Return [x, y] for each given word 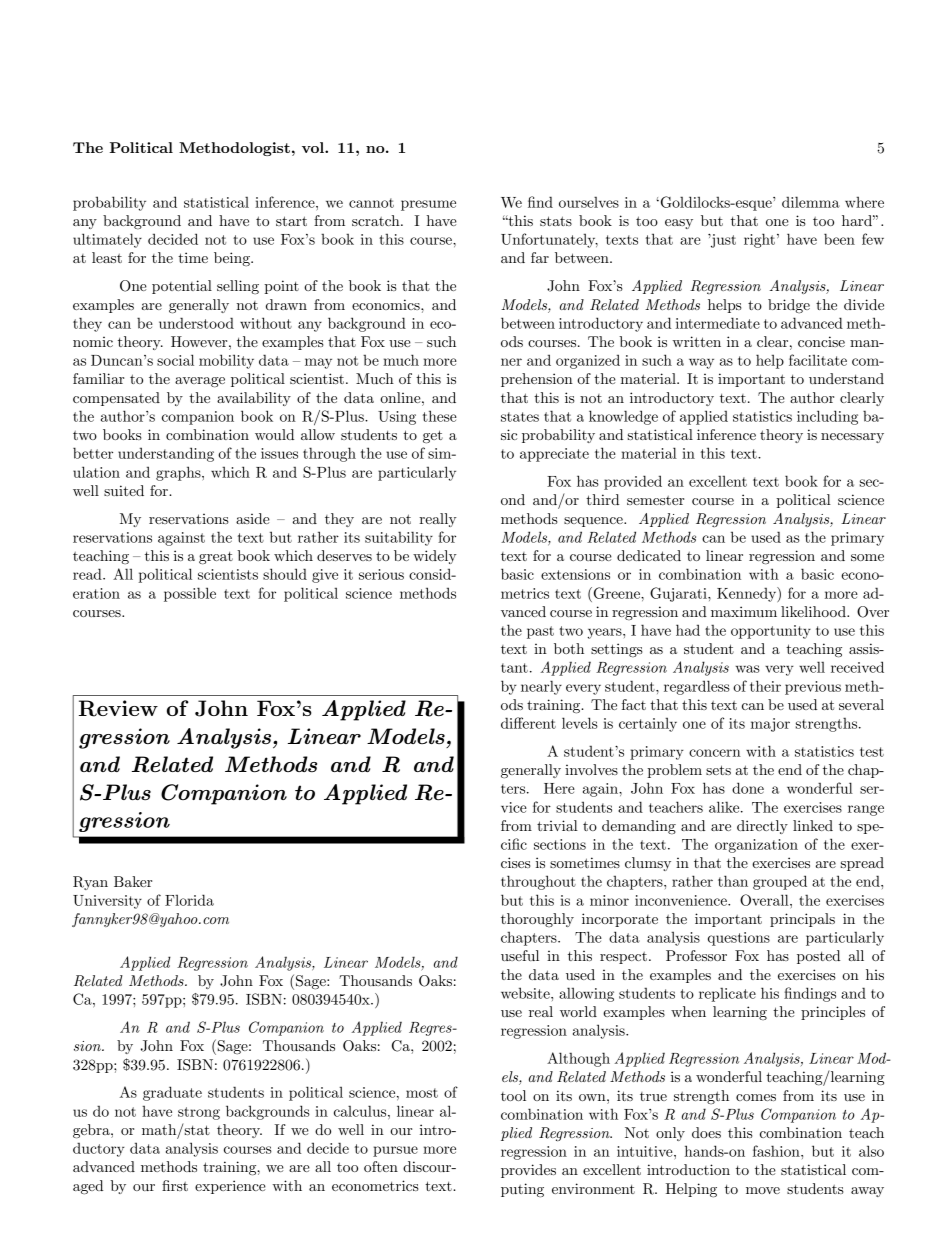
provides [528, 1171]
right [759, 240]
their [765, 686]
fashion [777, 1151]
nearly [541, 687]
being [233, 259]
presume [428, 205]
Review [118, 708]
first [175, 1185]
